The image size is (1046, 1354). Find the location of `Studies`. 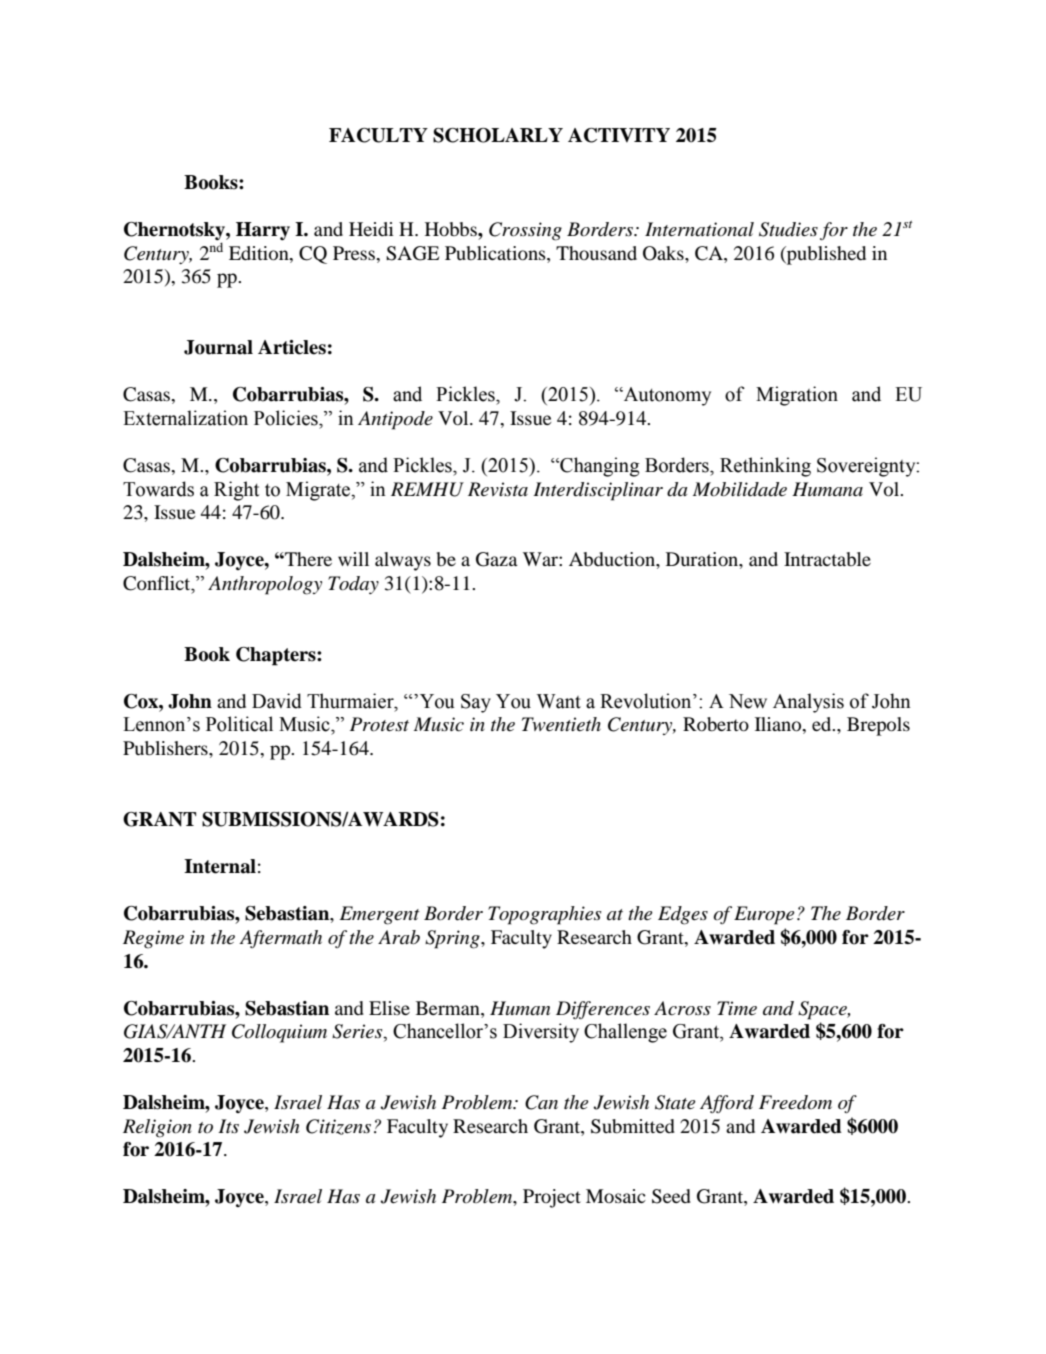

Studies is located at coordinates (788, 229).
